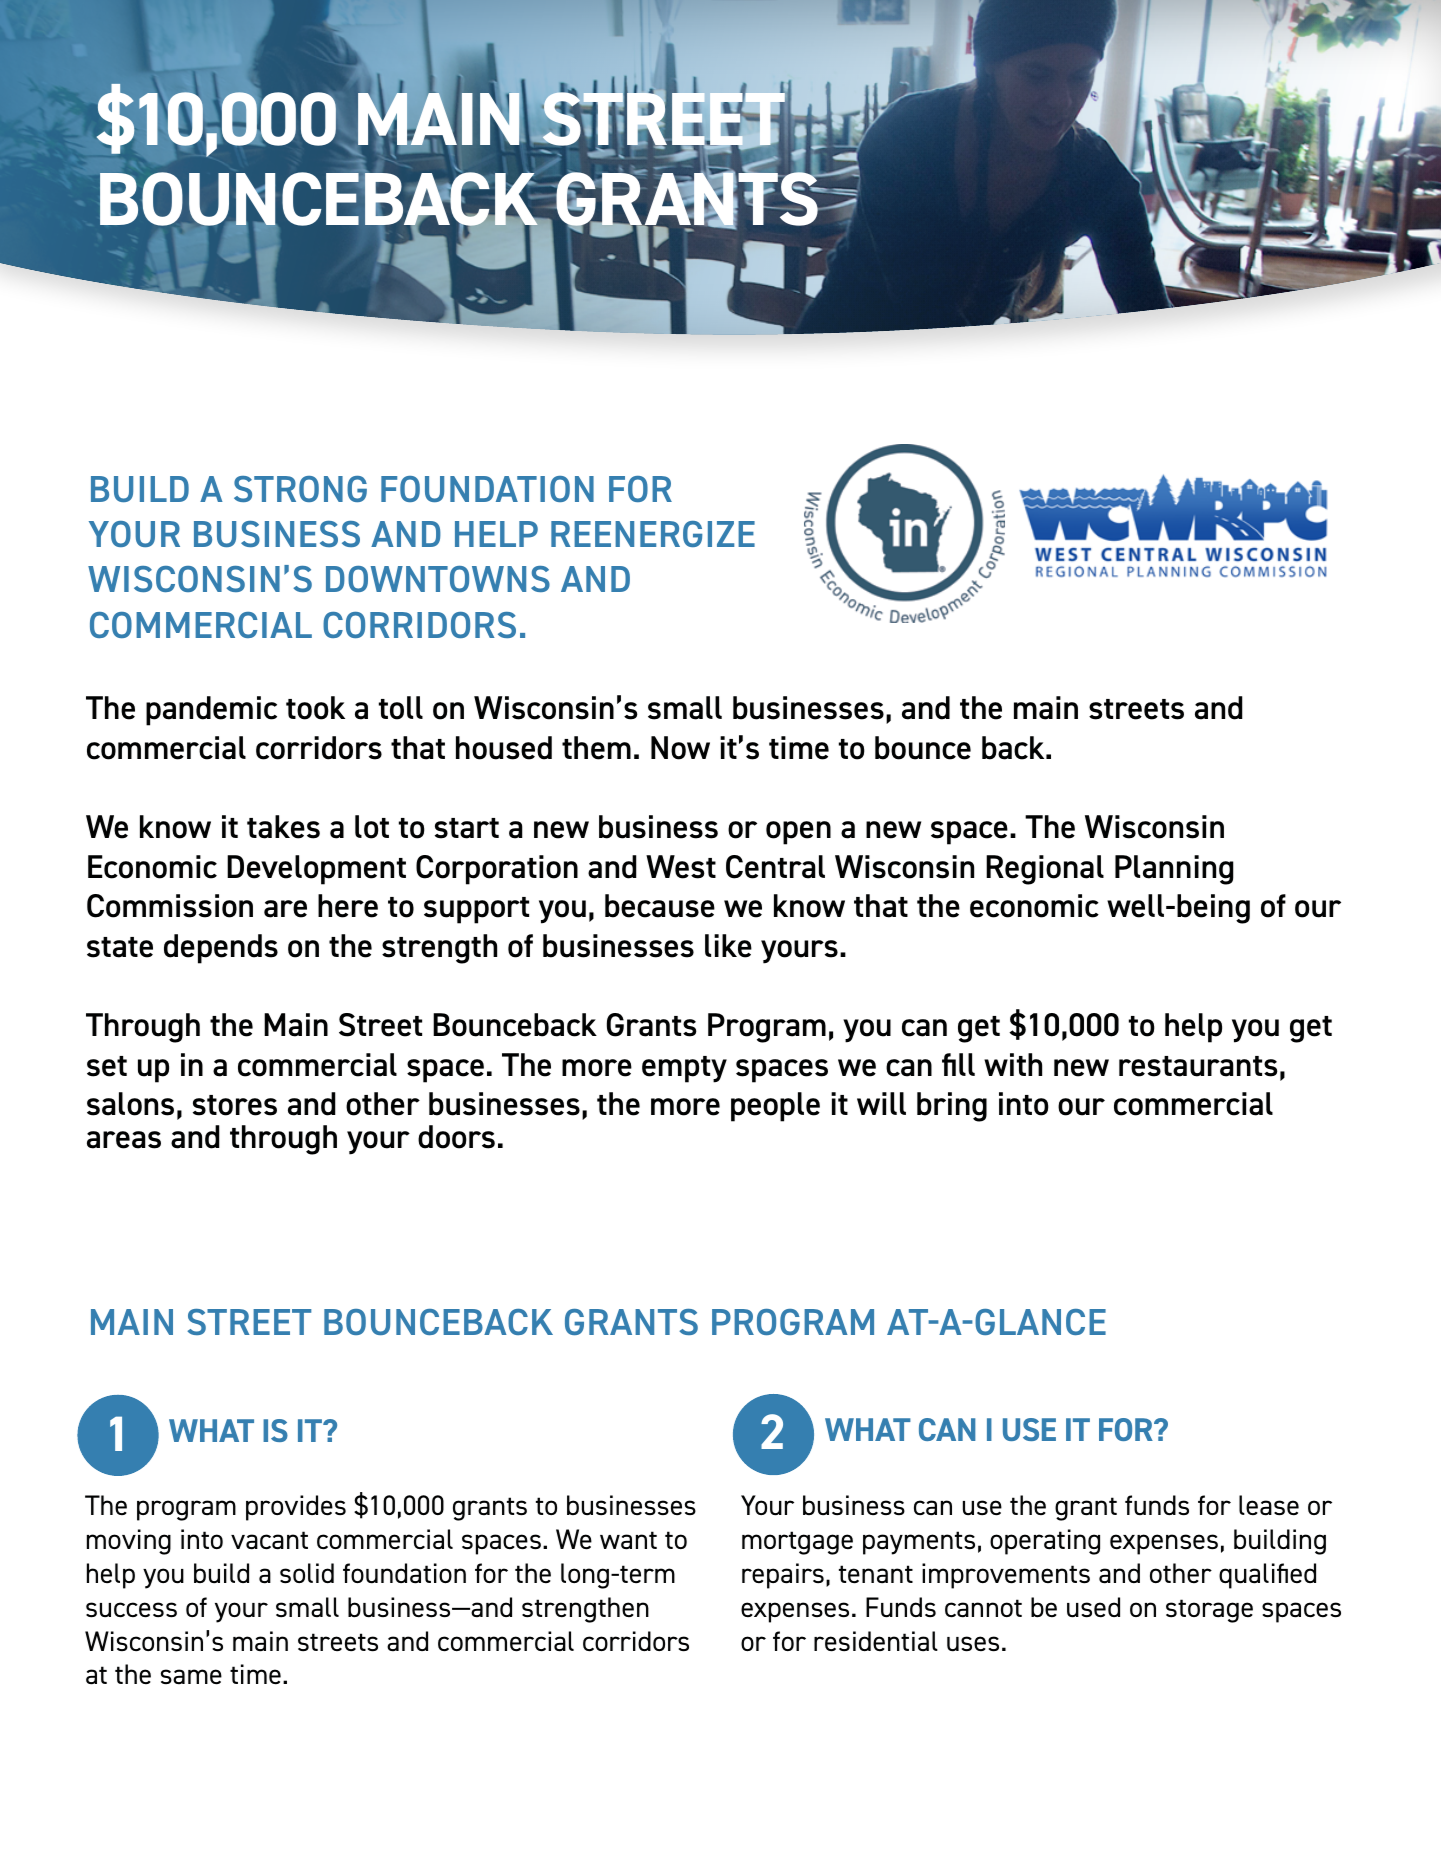 This screenshot has width=1441, height=1865. Describe the element at coordinates (1045, 870) in the screenshot. I see `Regional` at that location.
